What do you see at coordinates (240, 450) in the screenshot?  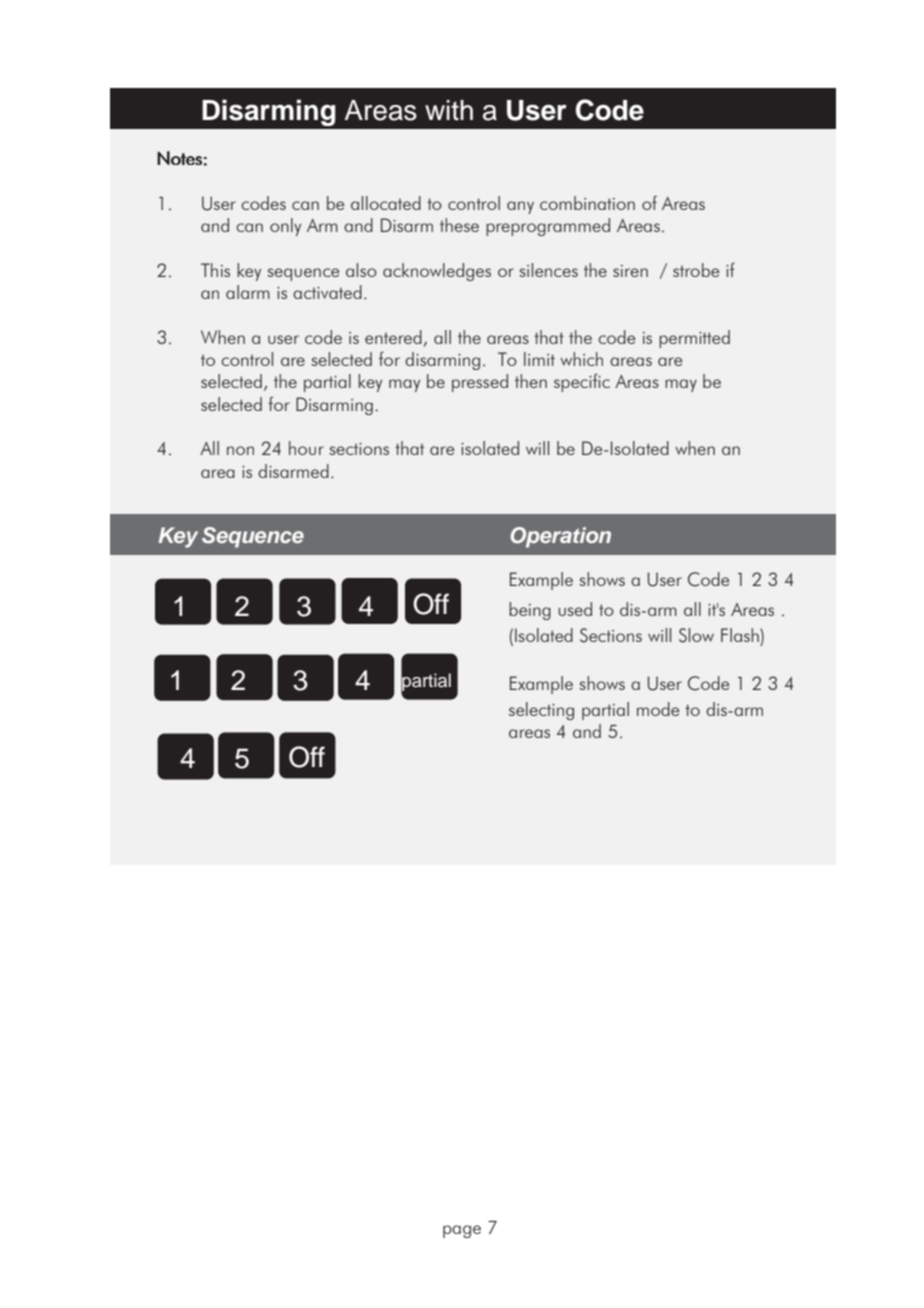 I see `non` at bounding box center [240, 450].
